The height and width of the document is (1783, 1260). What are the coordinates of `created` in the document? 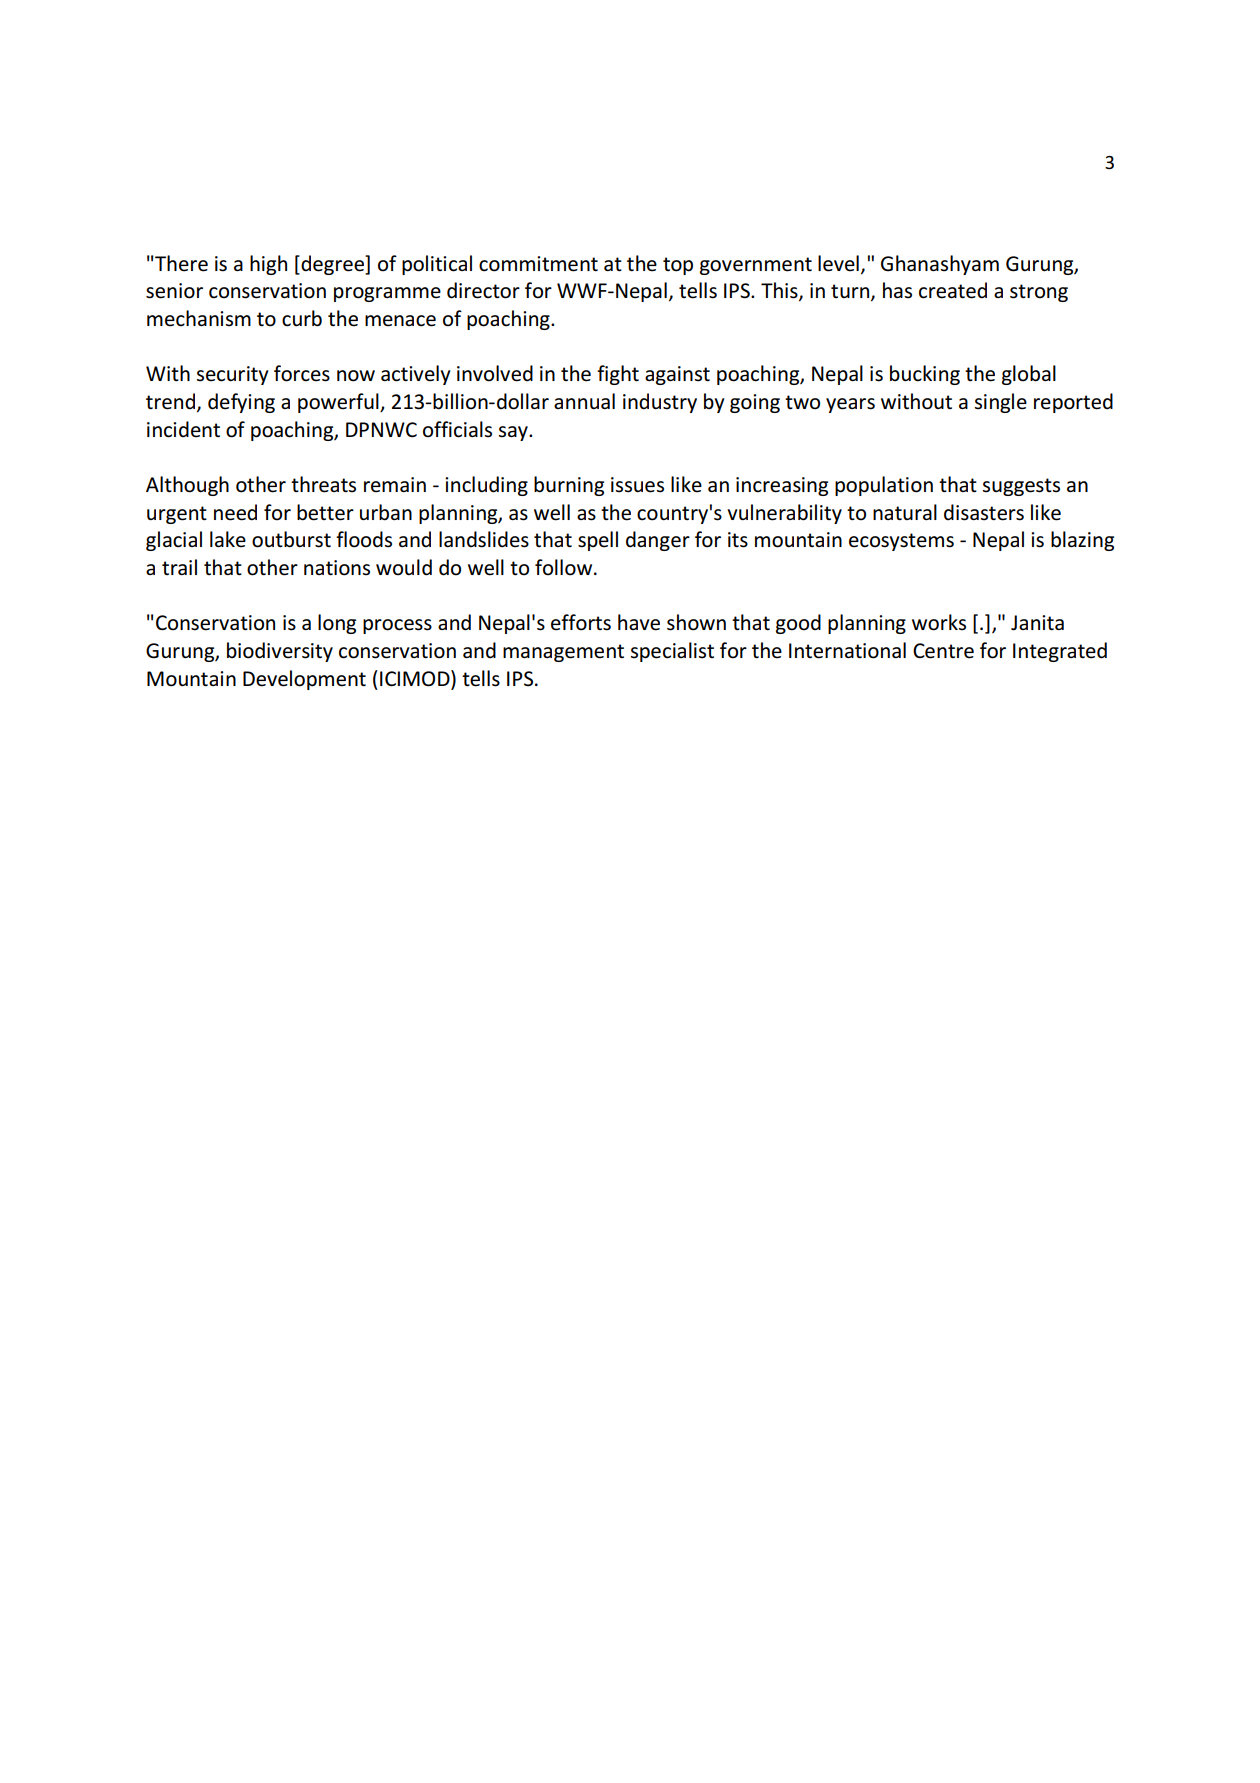 It's located at (953, 290).
